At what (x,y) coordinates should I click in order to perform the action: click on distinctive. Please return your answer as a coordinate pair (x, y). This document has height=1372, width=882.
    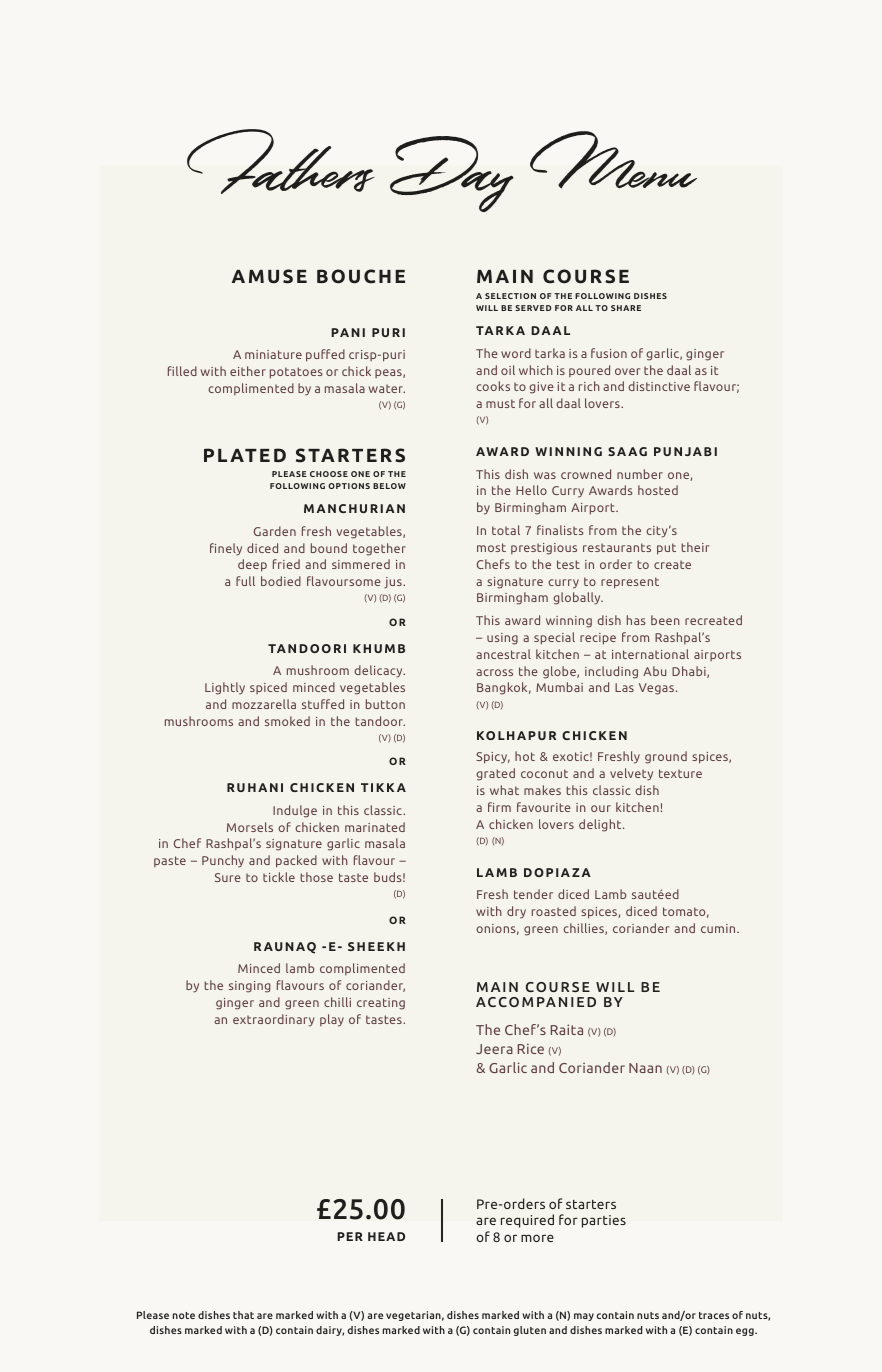
    Looking at the image, I should click on (659, 386).
